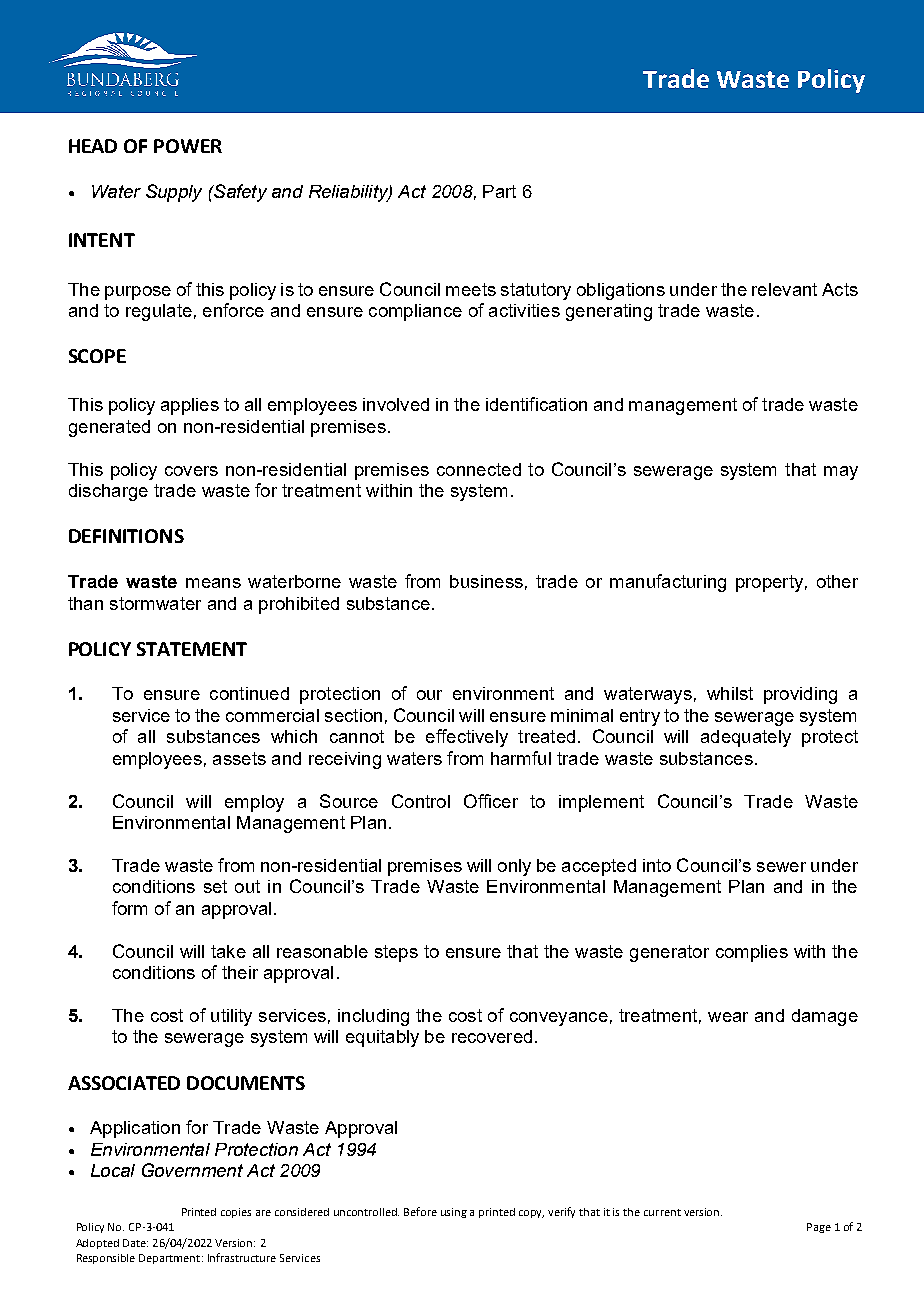 The width and height of the image is (924, 1308). What do you see at coordinates (467, 738) in the image?
I see `effectively` at bounding box center [467, 738].
